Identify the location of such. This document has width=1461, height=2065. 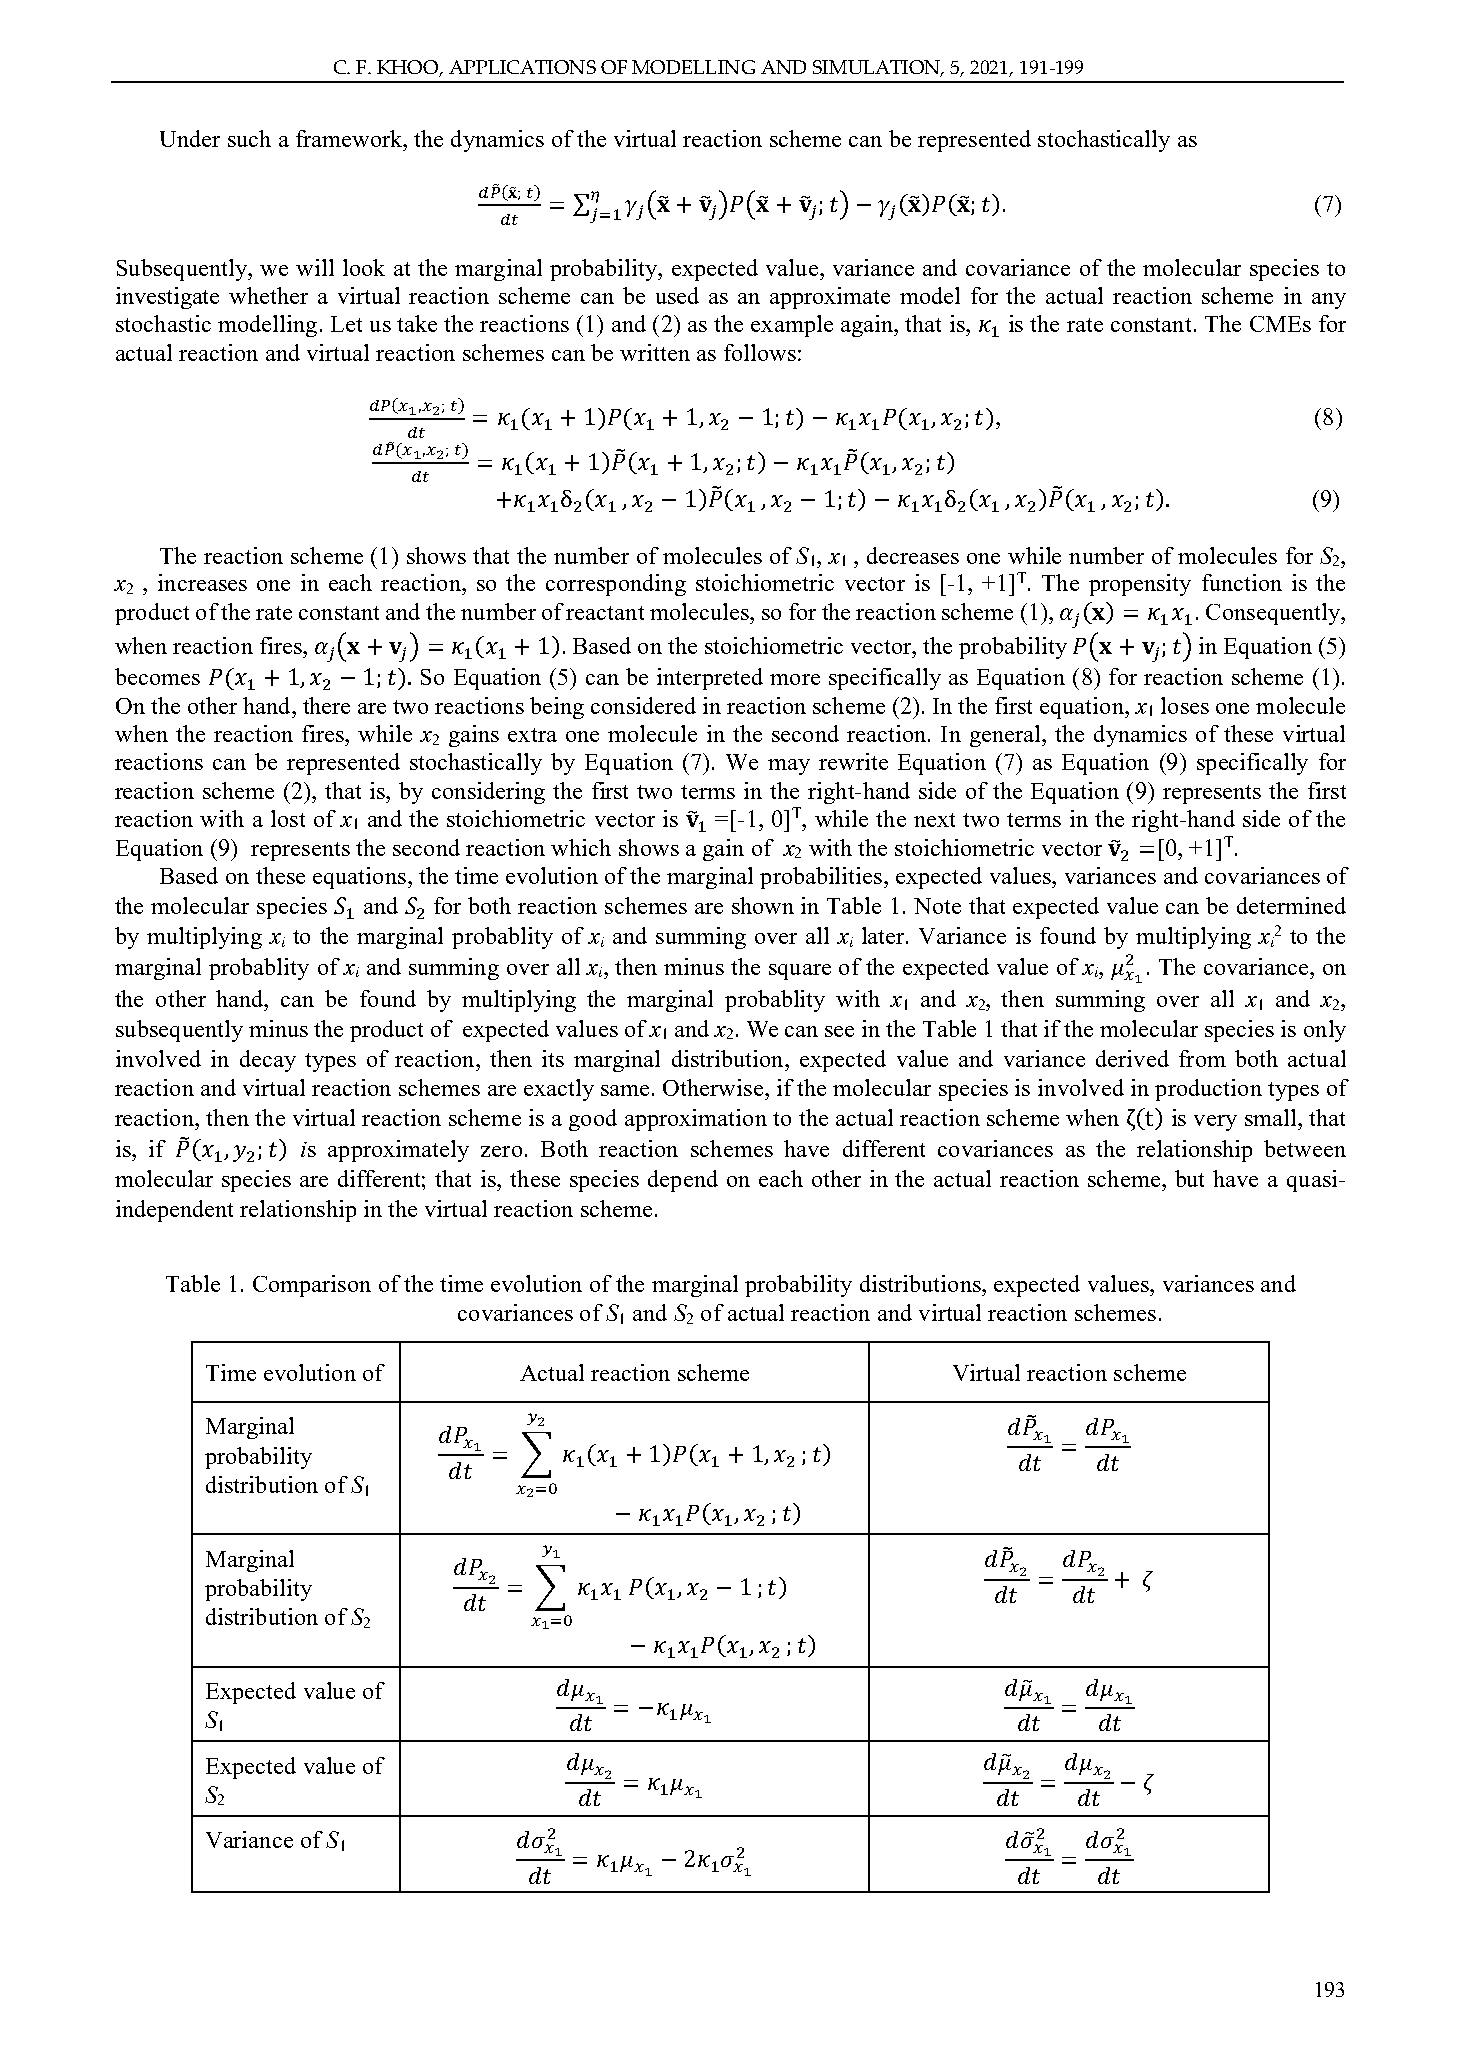
(249, 138).
